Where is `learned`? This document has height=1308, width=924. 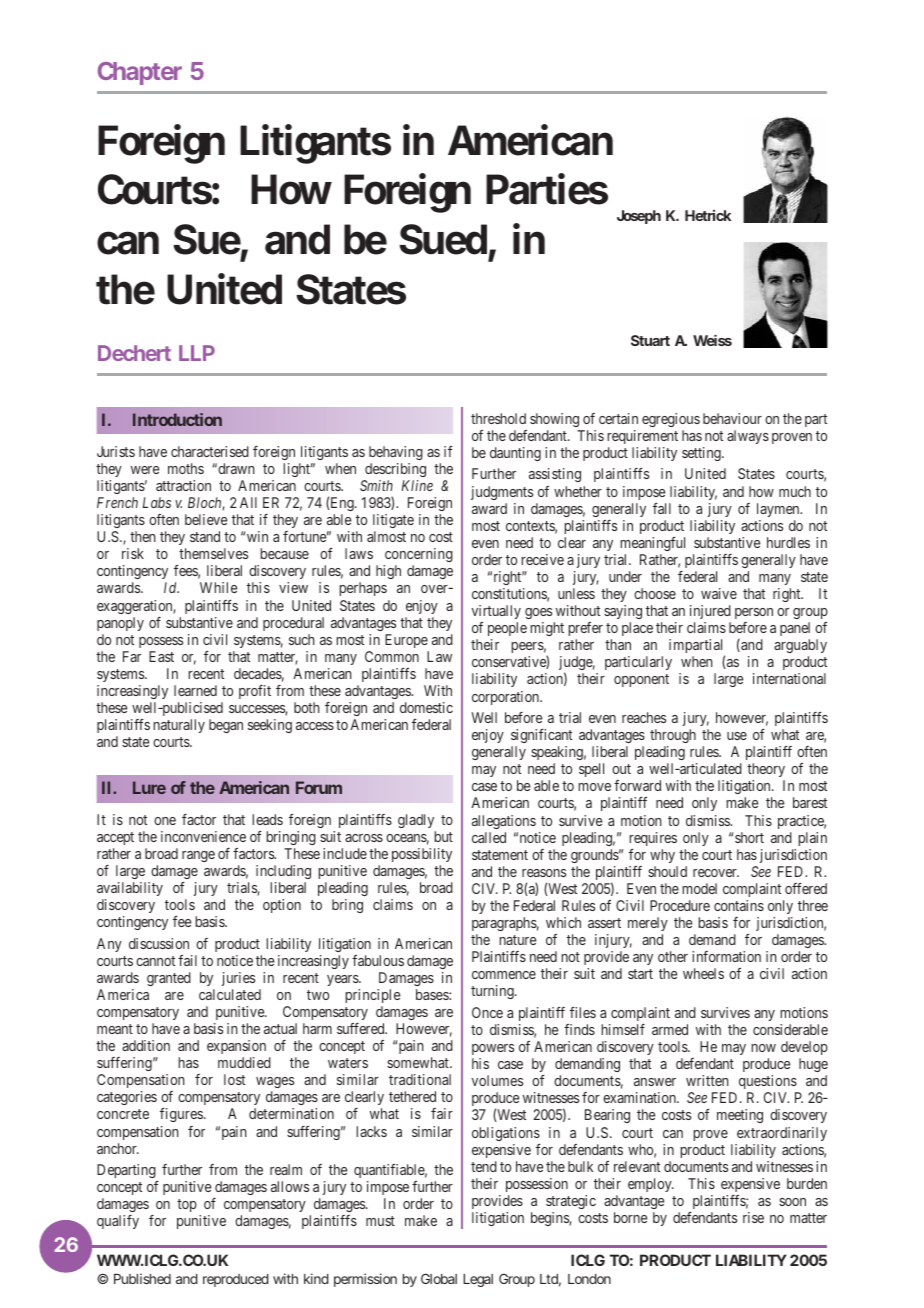
learned is located at coordinates (195, 690).
